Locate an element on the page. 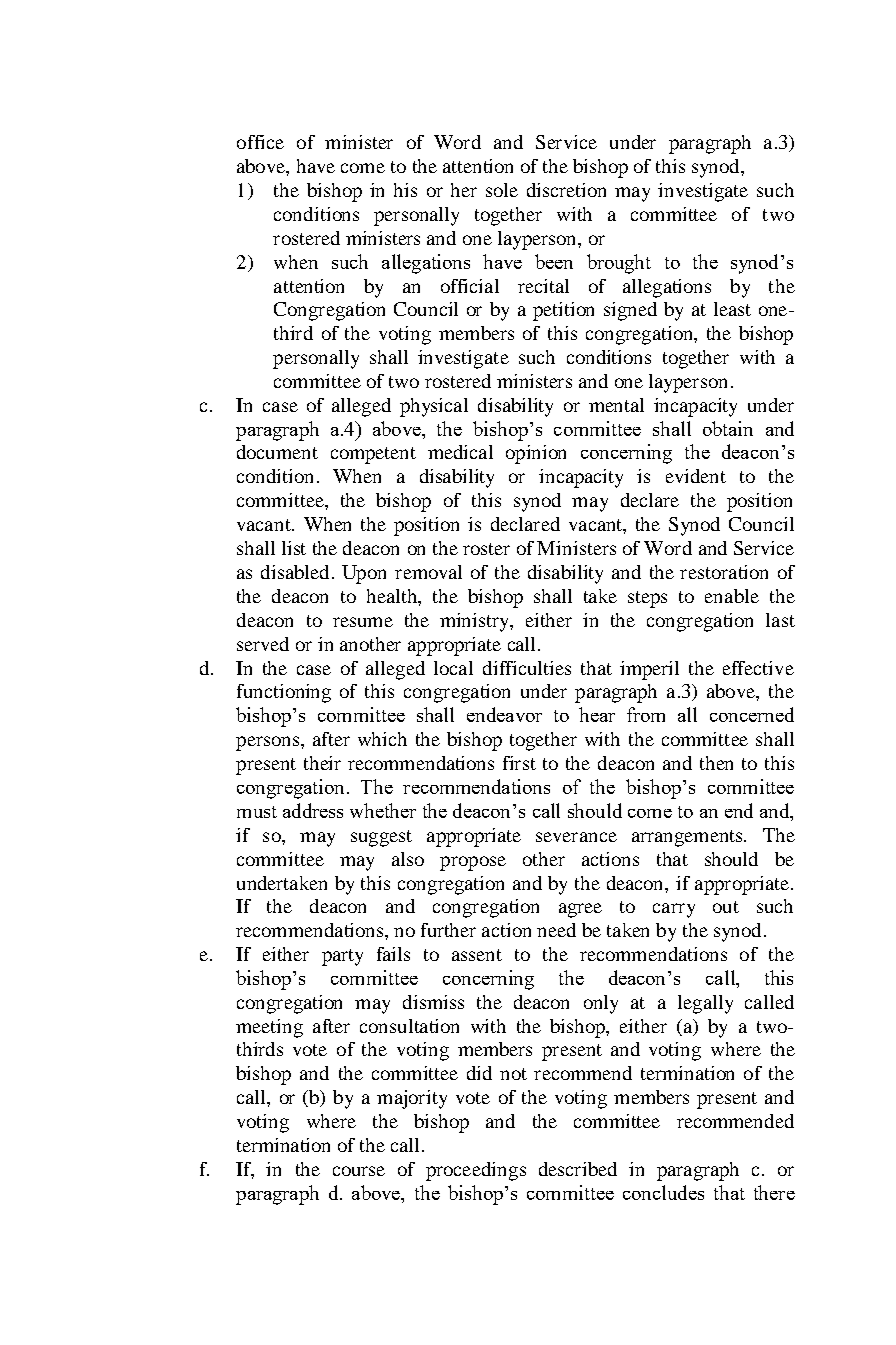 This image has width=896, height=1345. brought is located at coordinates (619, 264).
